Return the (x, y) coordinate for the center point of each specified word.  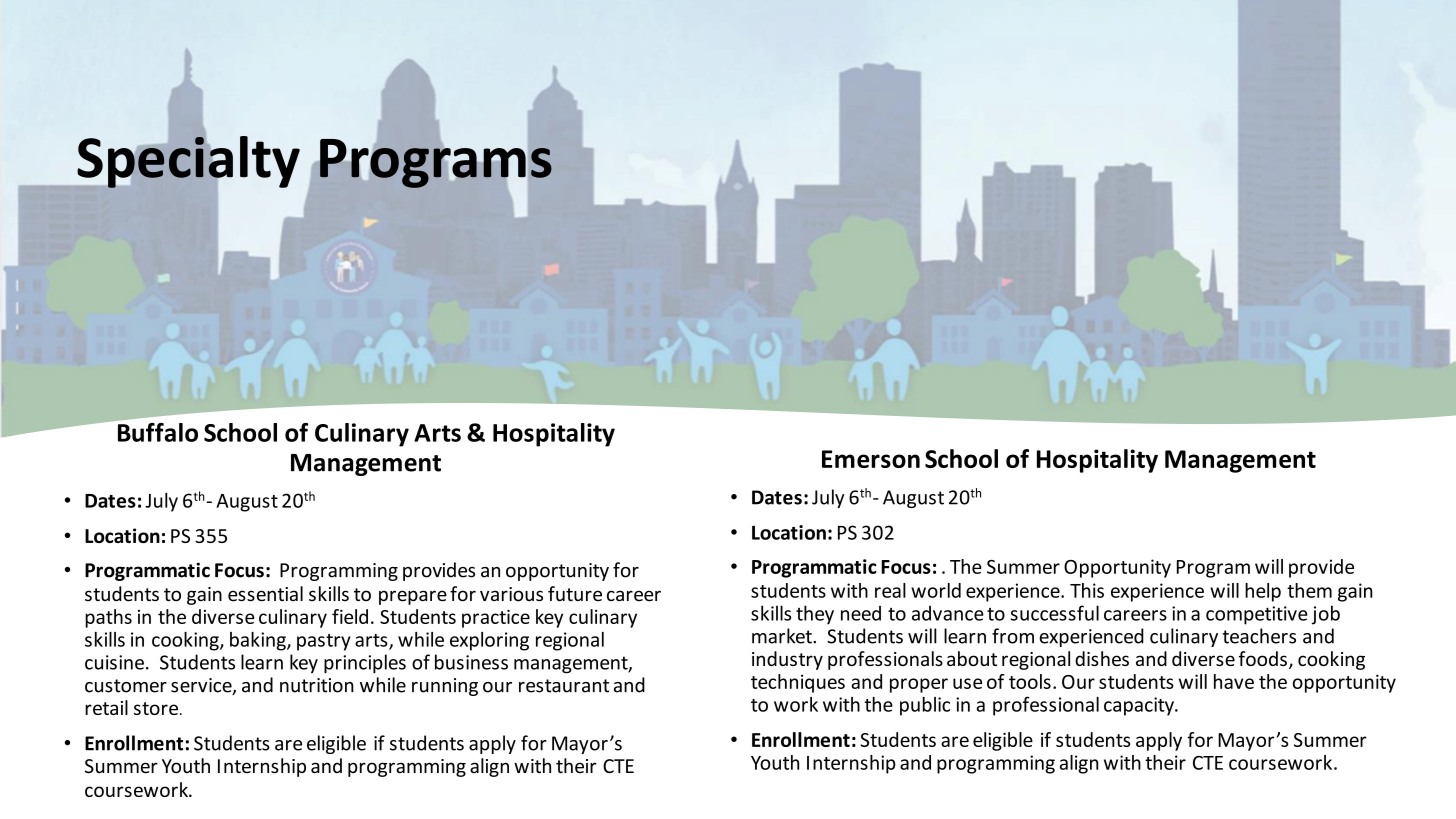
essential (265, 594)
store (156, 708)
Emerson (871, 459)
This (1087, 590)
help (1263, 592)
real (890, 590)
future (575, 594)
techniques (798, 683)
